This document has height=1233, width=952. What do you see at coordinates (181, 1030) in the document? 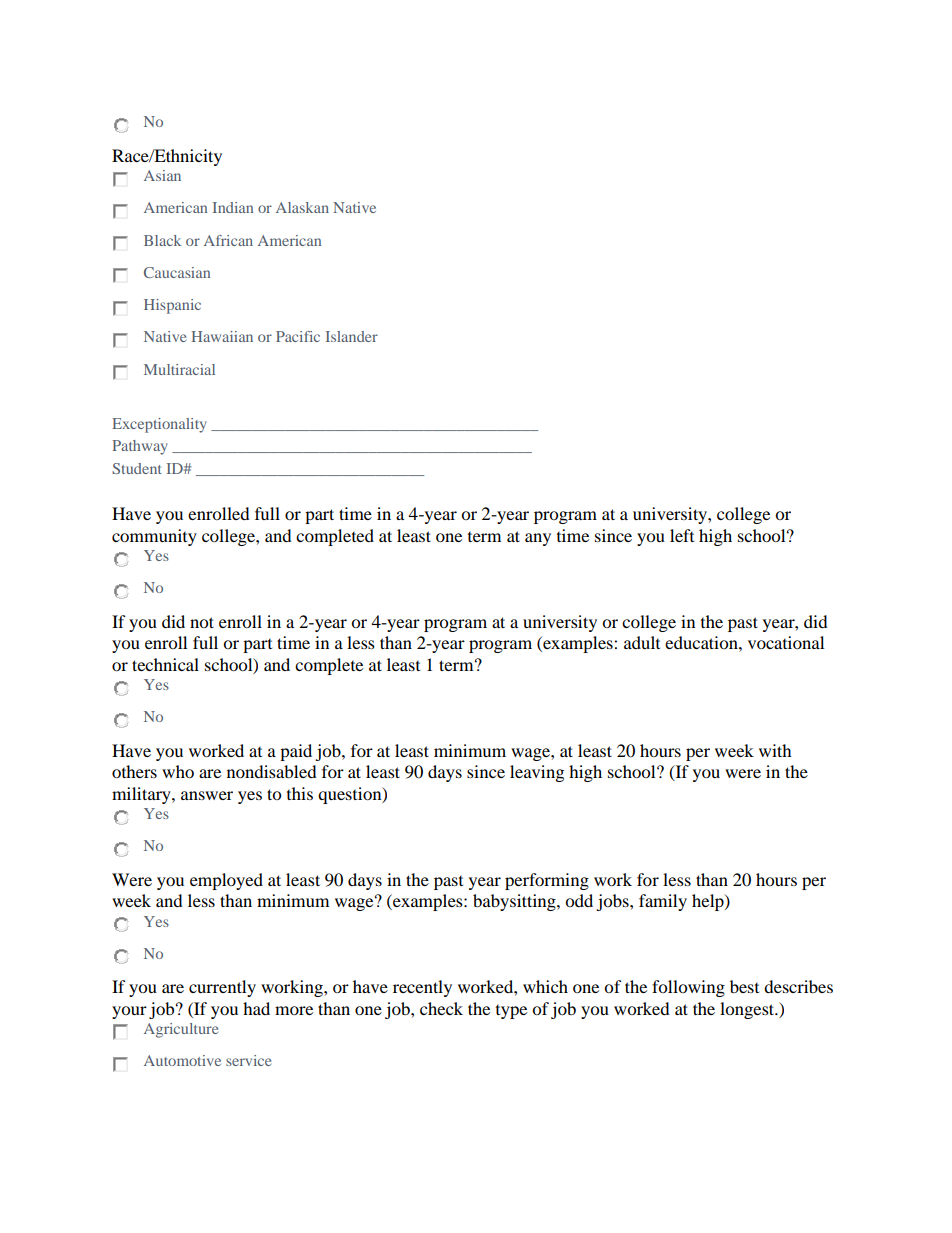
I see `Agriculture` at bounding box center [181, 1030].
